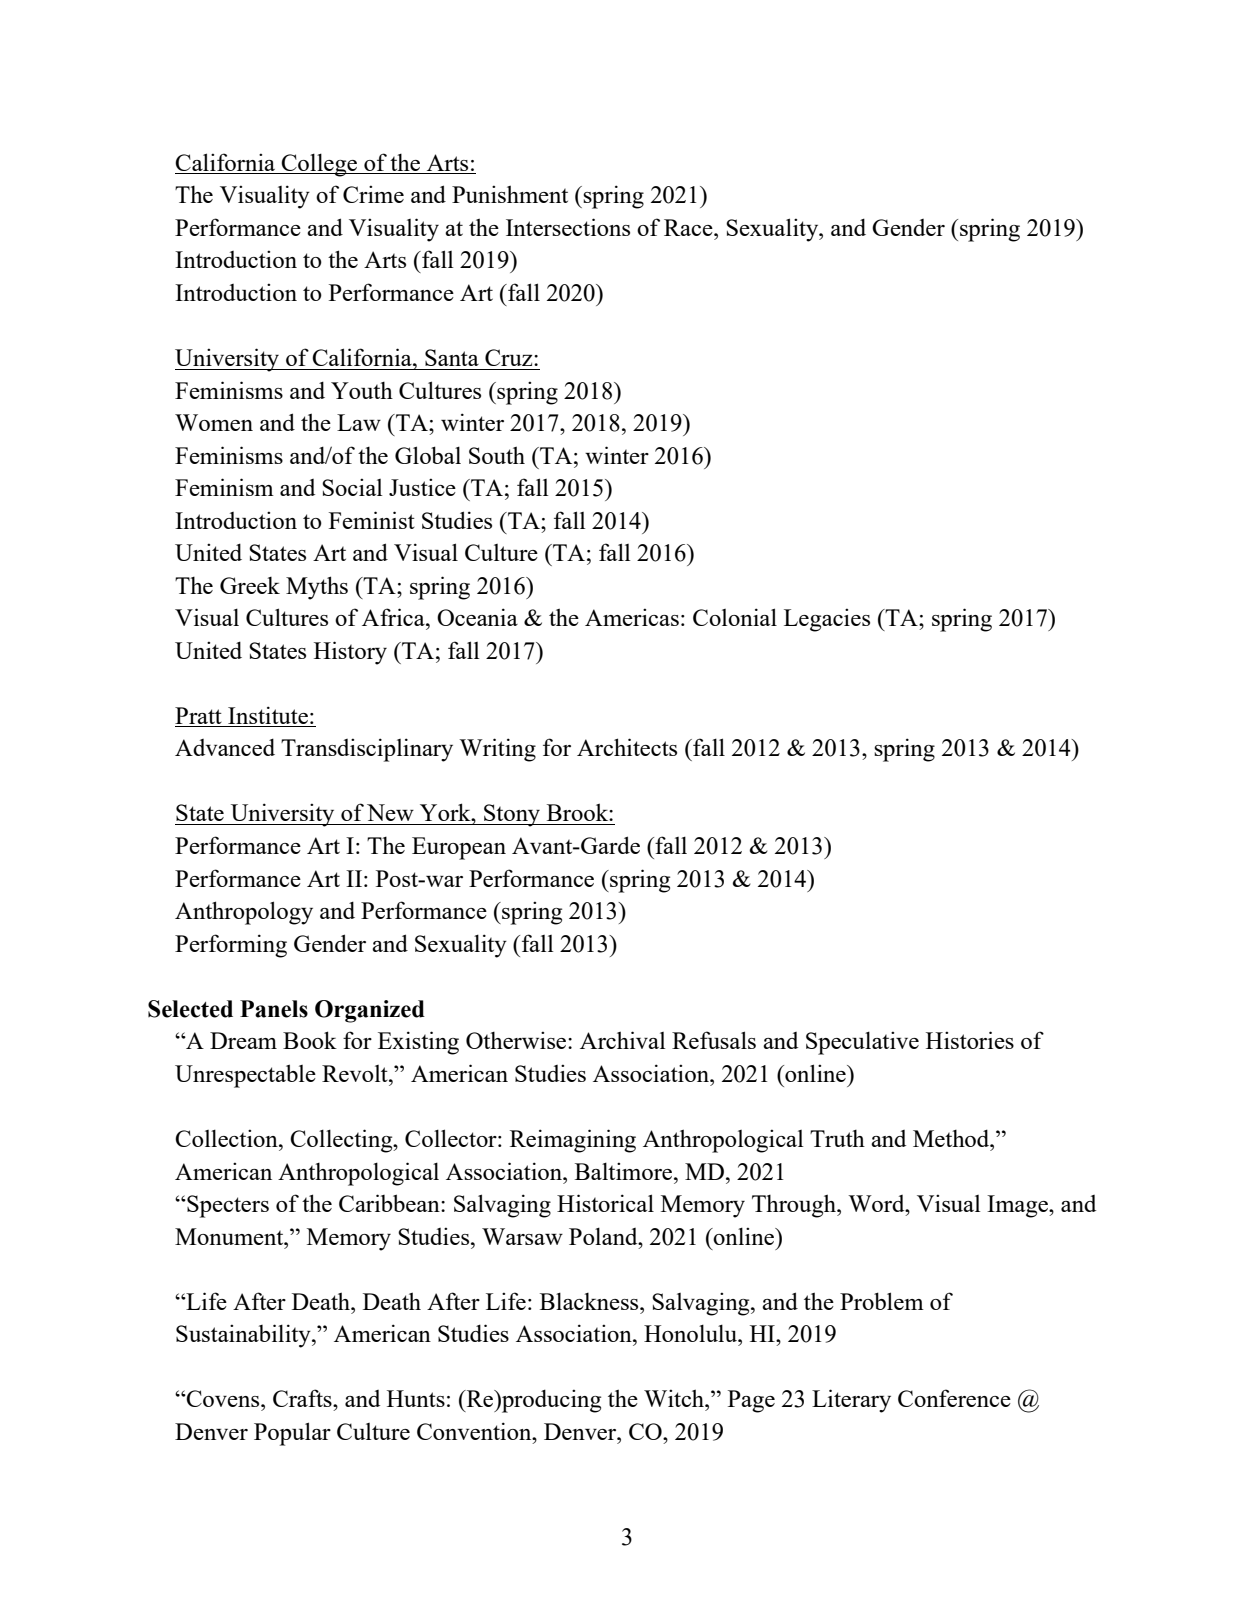  What do you see at coordinates (352, 487) in the page?
I see `Social` at bounding box center [352, 487].
